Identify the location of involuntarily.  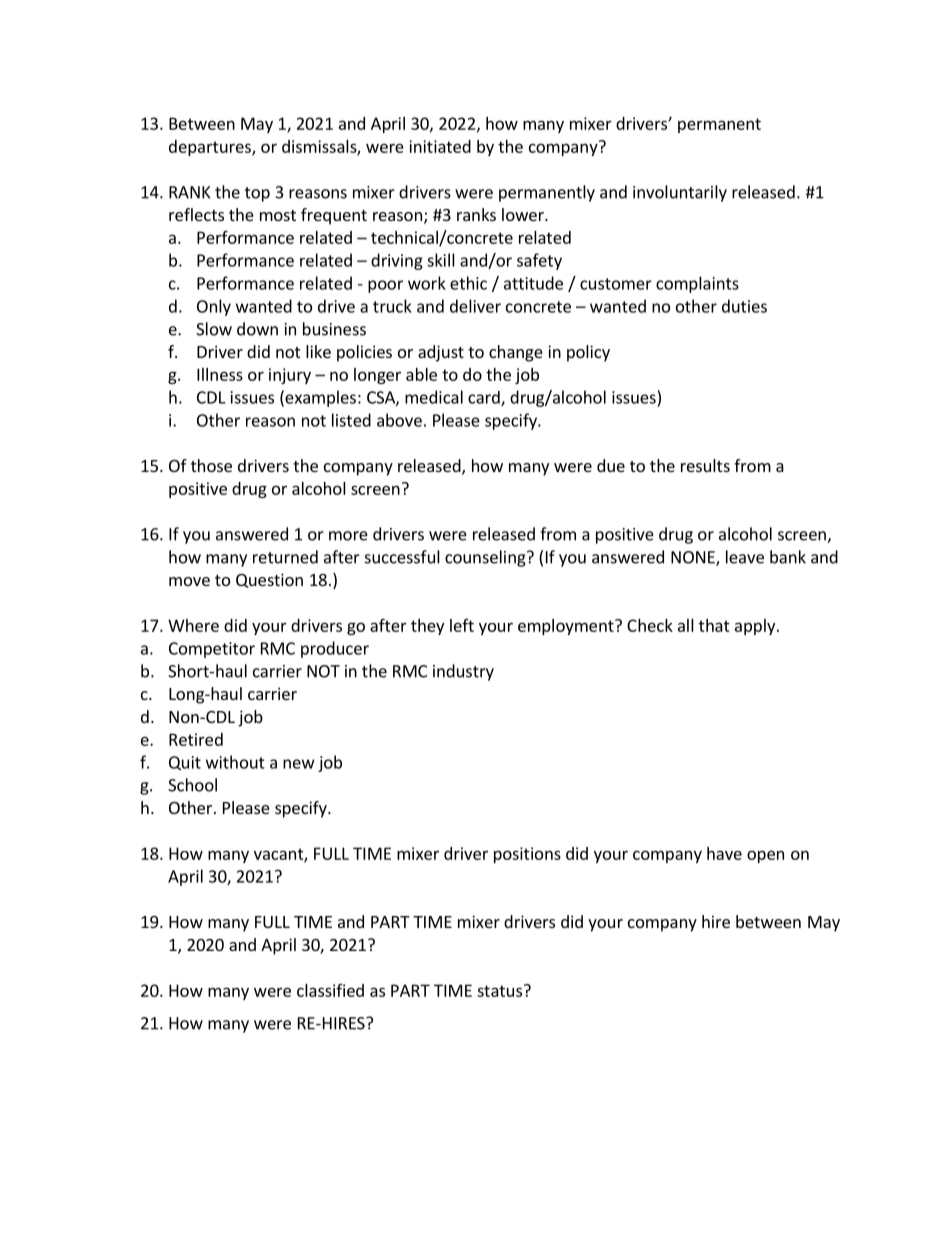
(680, 193).
